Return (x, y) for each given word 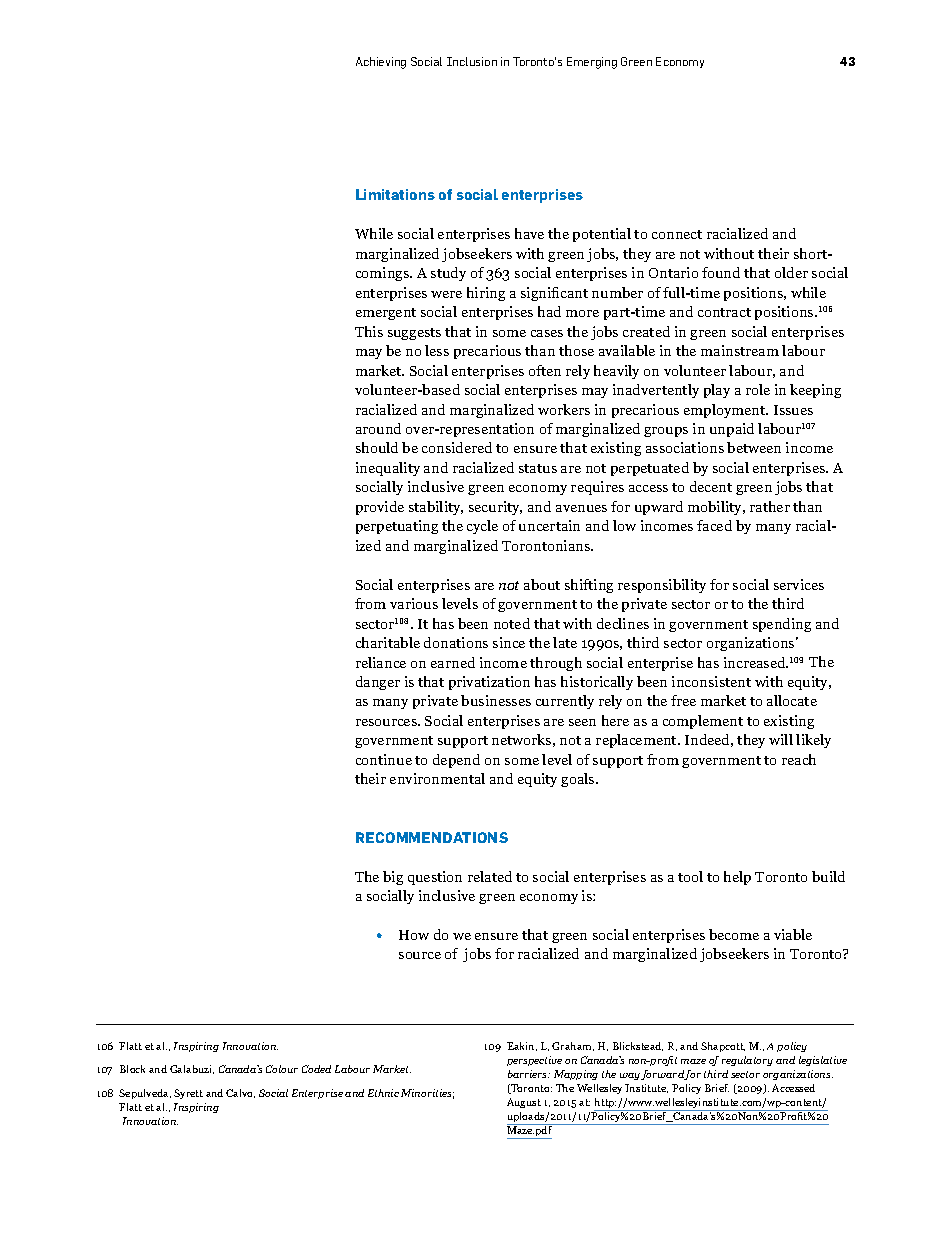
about (542, 584)
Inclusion (472, 61)
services (799, 584)
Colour (282, 1069)
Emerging (592, 63)
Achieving (381, 63)
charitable (388, 642)
